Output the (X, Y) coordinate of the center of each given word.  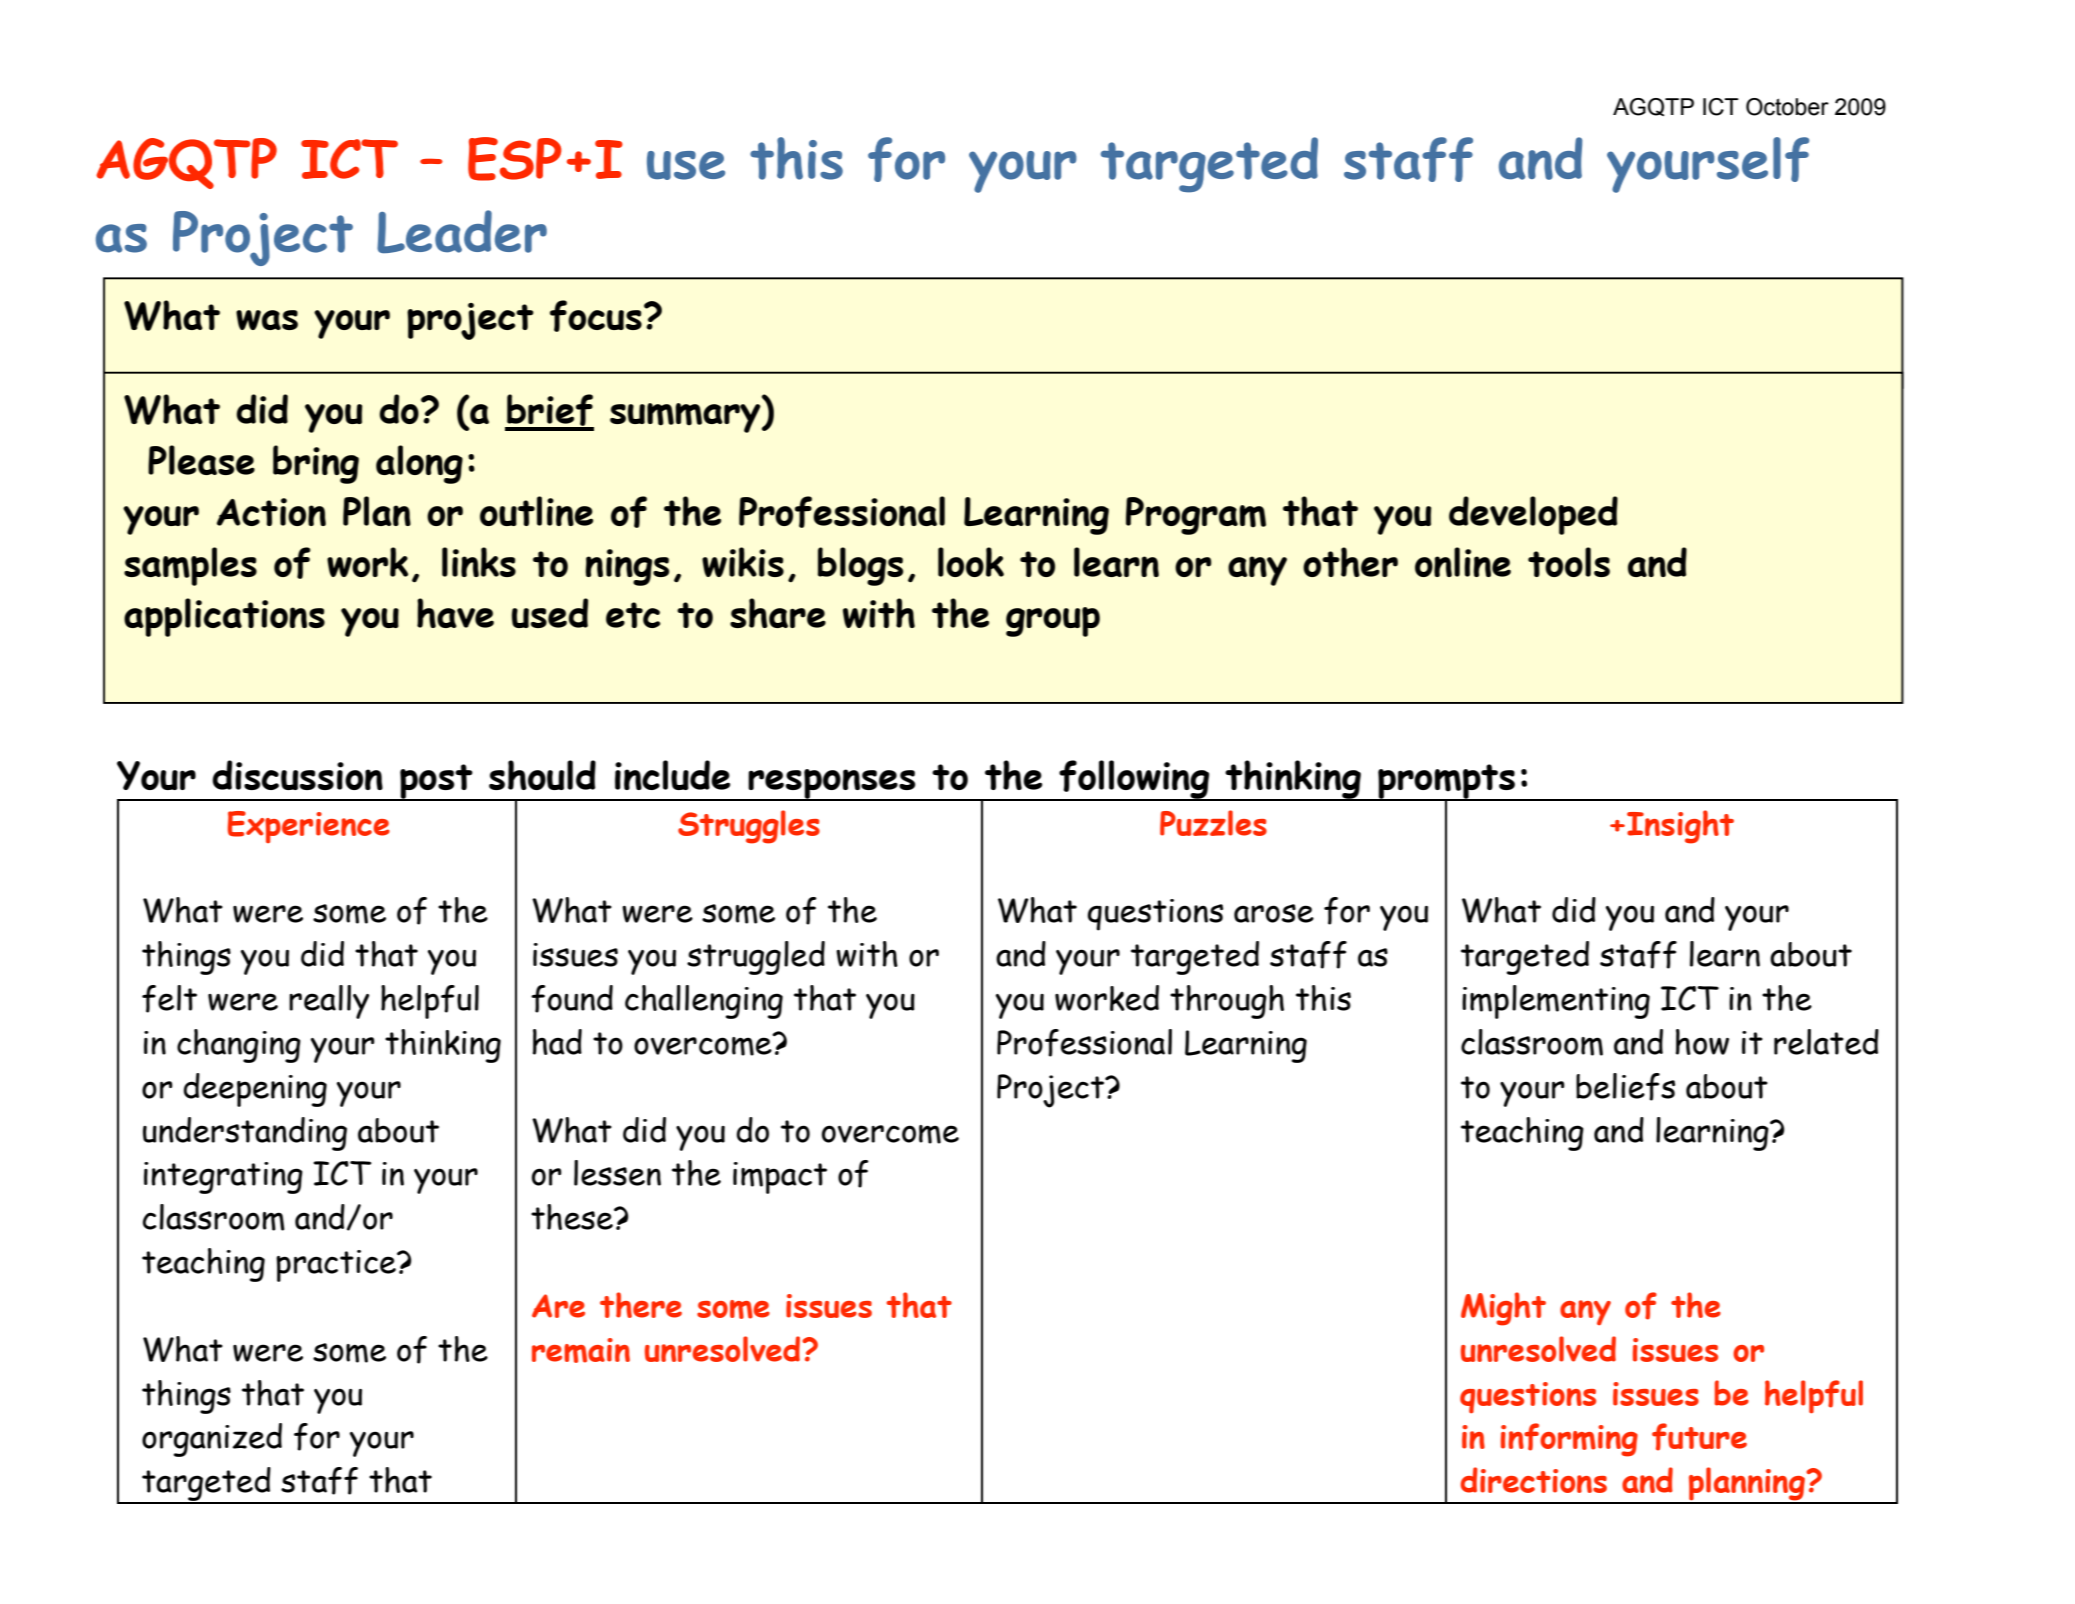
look (971, 562)
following (1134, 780)
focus (596, 316)
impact (780, 1178)
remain (581, 1350)
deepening (255, 1090)
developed (1533, 515)
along (419, 464)
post (436, 782)
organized (212, 1440)
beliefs (1625, 1087)
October (1787, 107)
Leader (462, 231)
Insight (1680, 827)
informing (1569, 1440)
